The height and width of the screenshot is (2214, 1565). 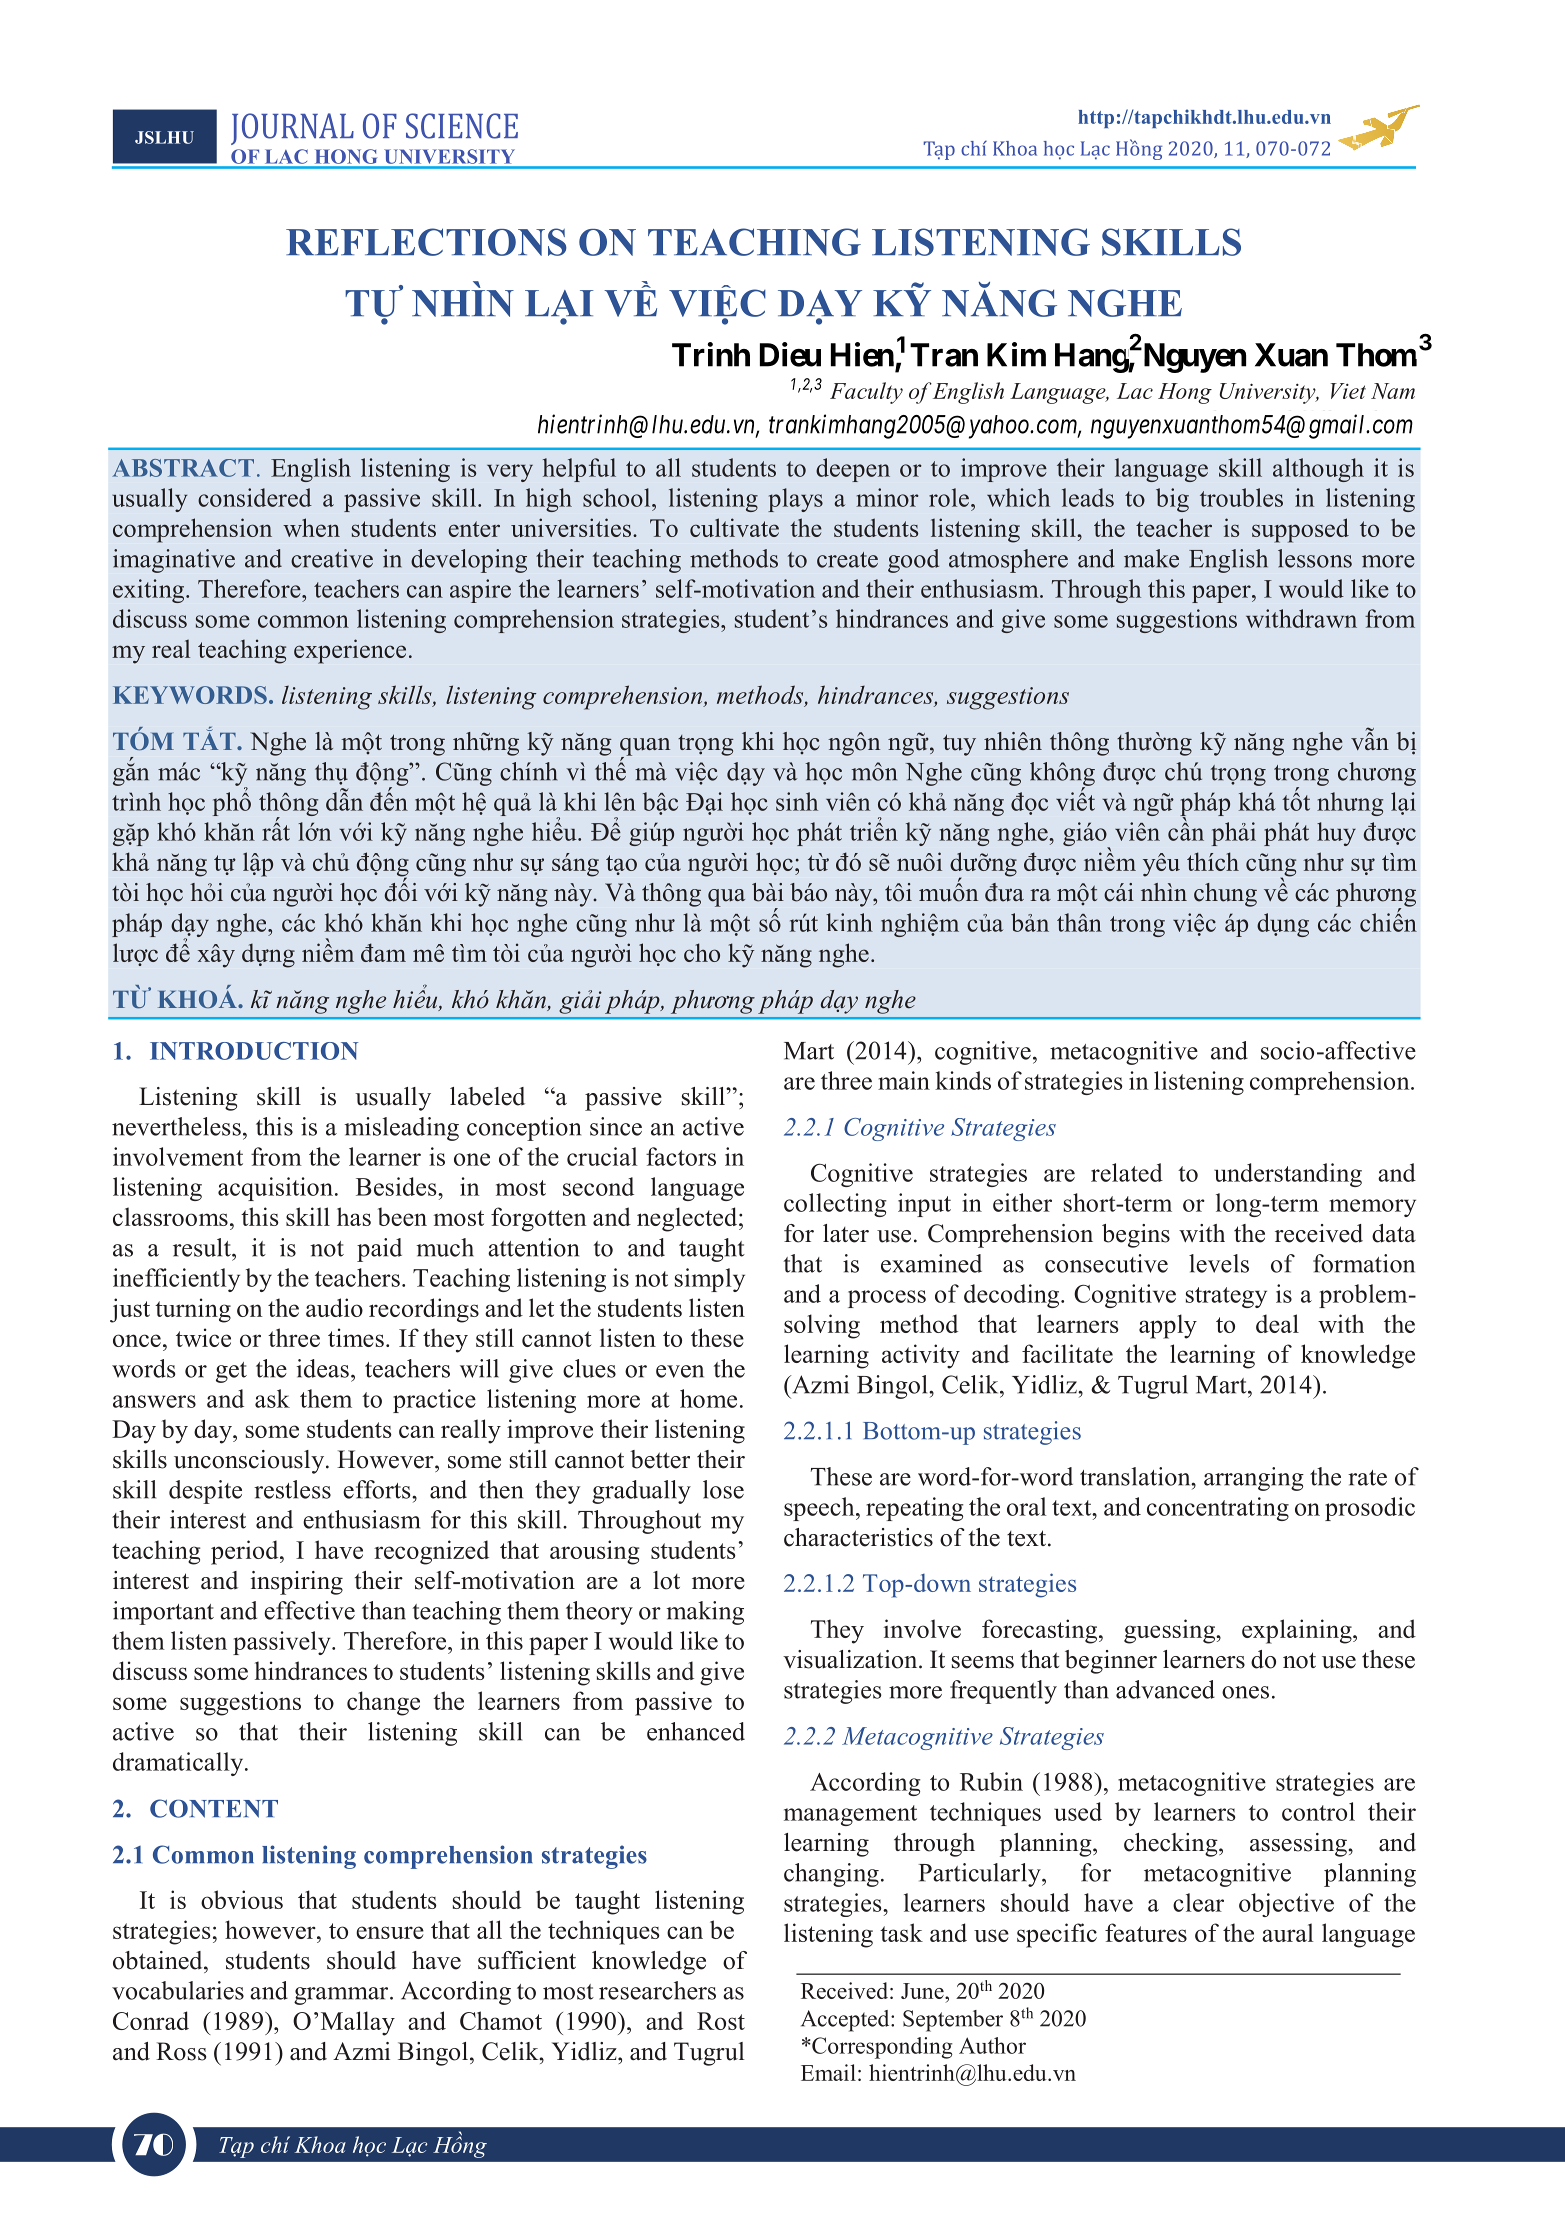 What do you see at coordinates (866, 393) in the screenshot?
I see `Faculty` at bounding box center [866, 393].
